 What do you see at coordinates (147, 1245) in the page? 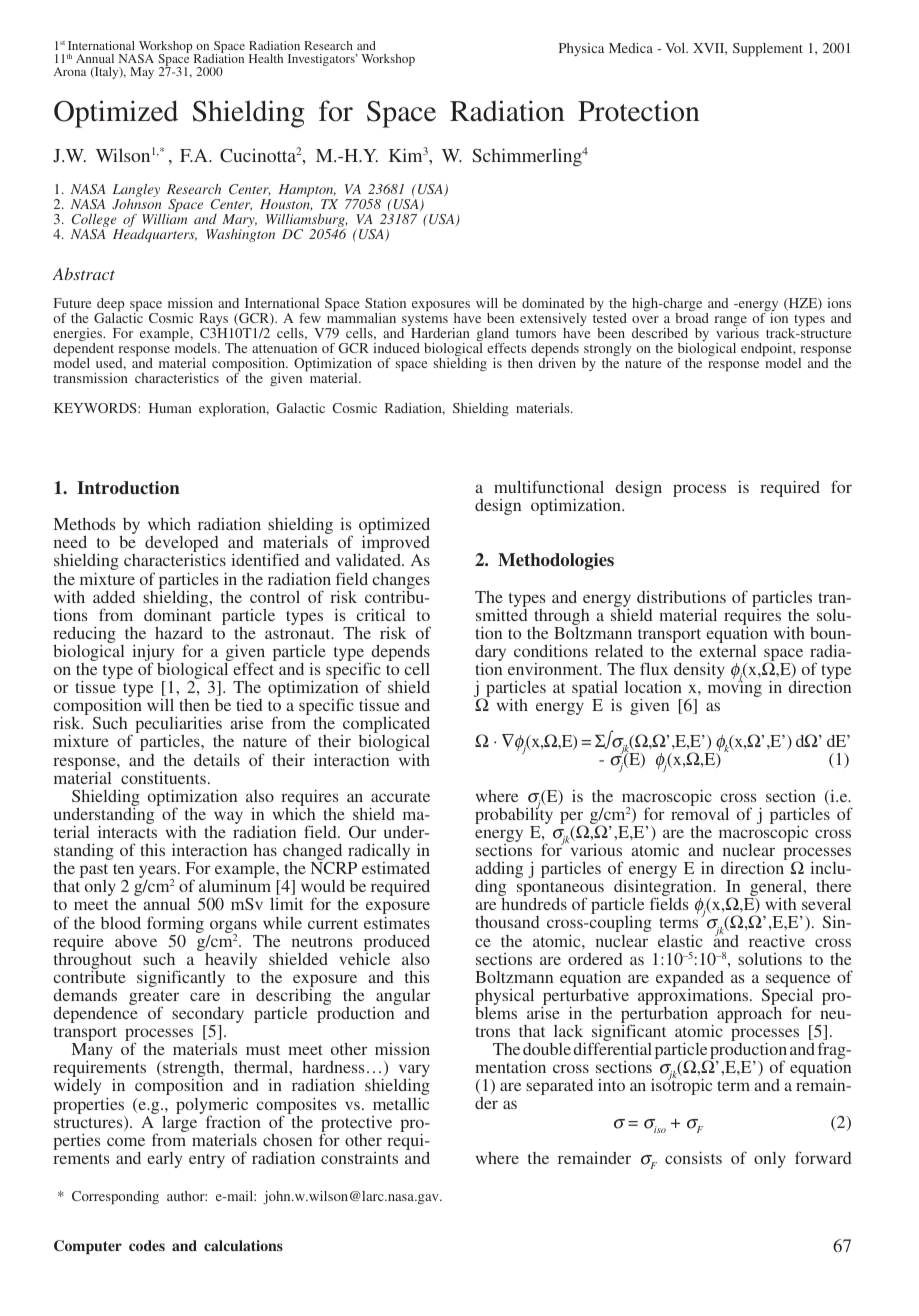
I see `codes` at bounding box center [147, 1245].
